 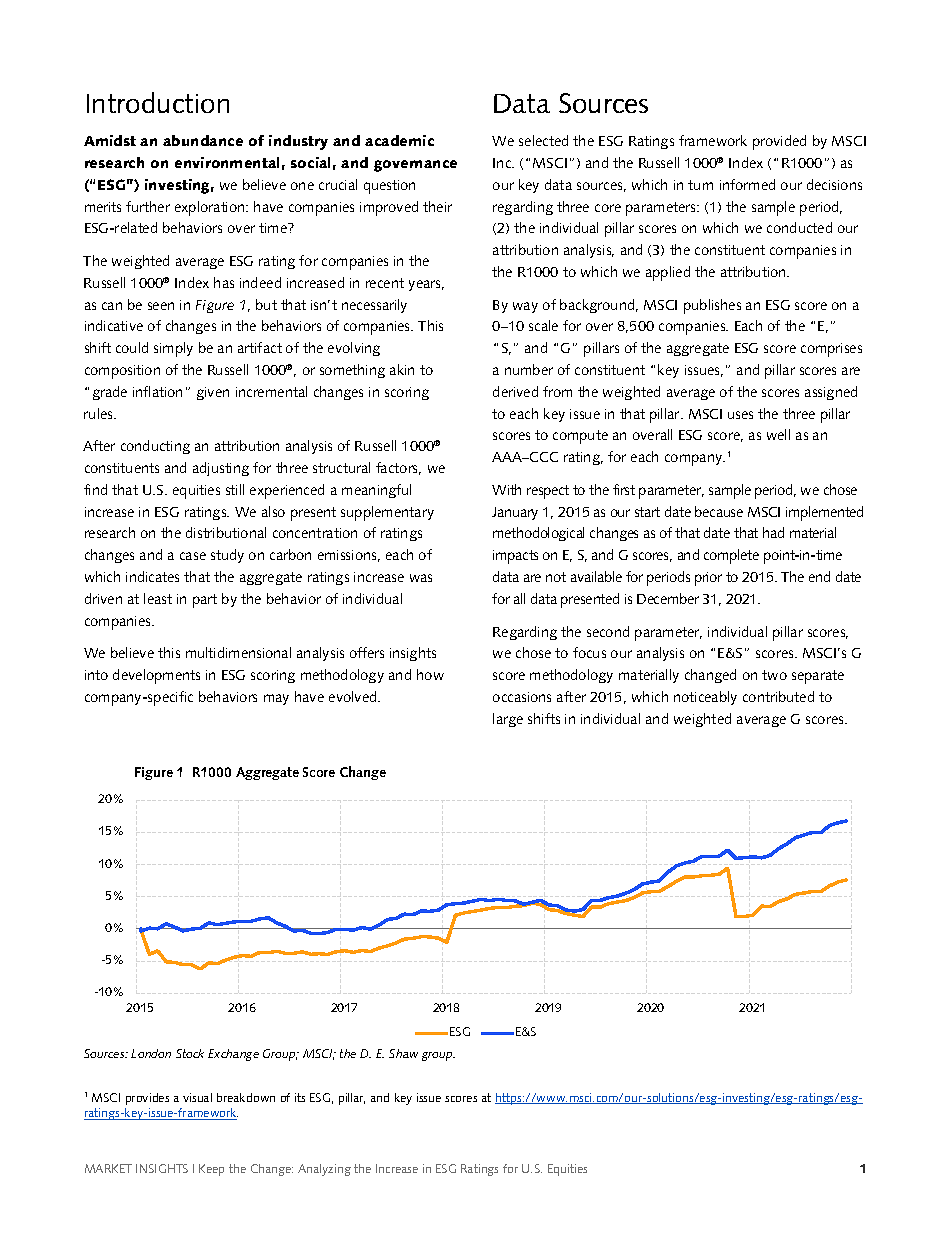 I want to click on abundance, so click(x=203, y=140).
